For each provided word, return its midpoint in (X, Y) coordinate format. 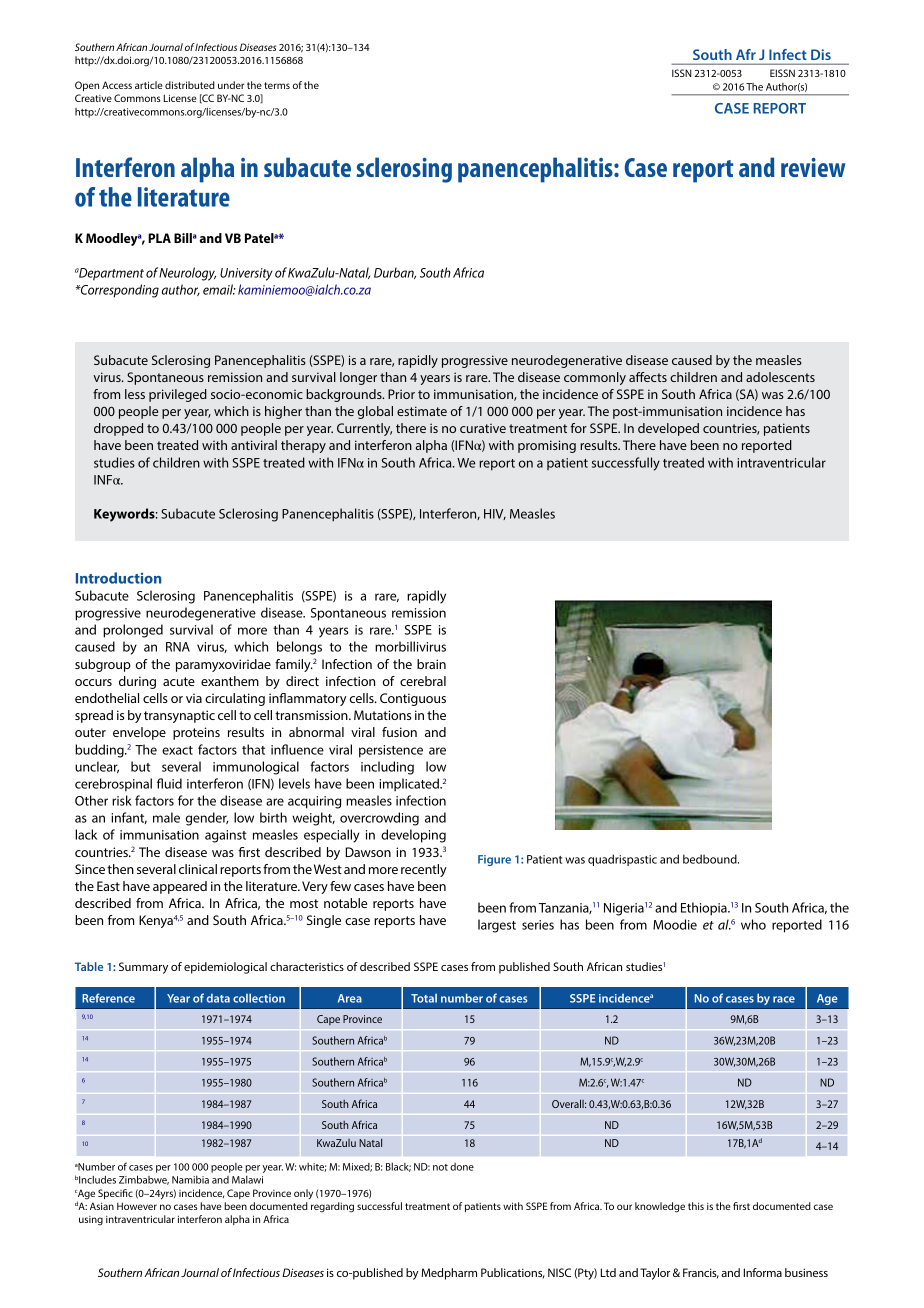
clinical (198, 869)
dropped (118, 429)
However (137, 1206)
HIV (495, 514)
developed (668, 429)
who (753, 924)
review (813, 167)
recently (424, 870)
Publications (513, 1273)
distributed (190, 85)
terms (277, 85)
